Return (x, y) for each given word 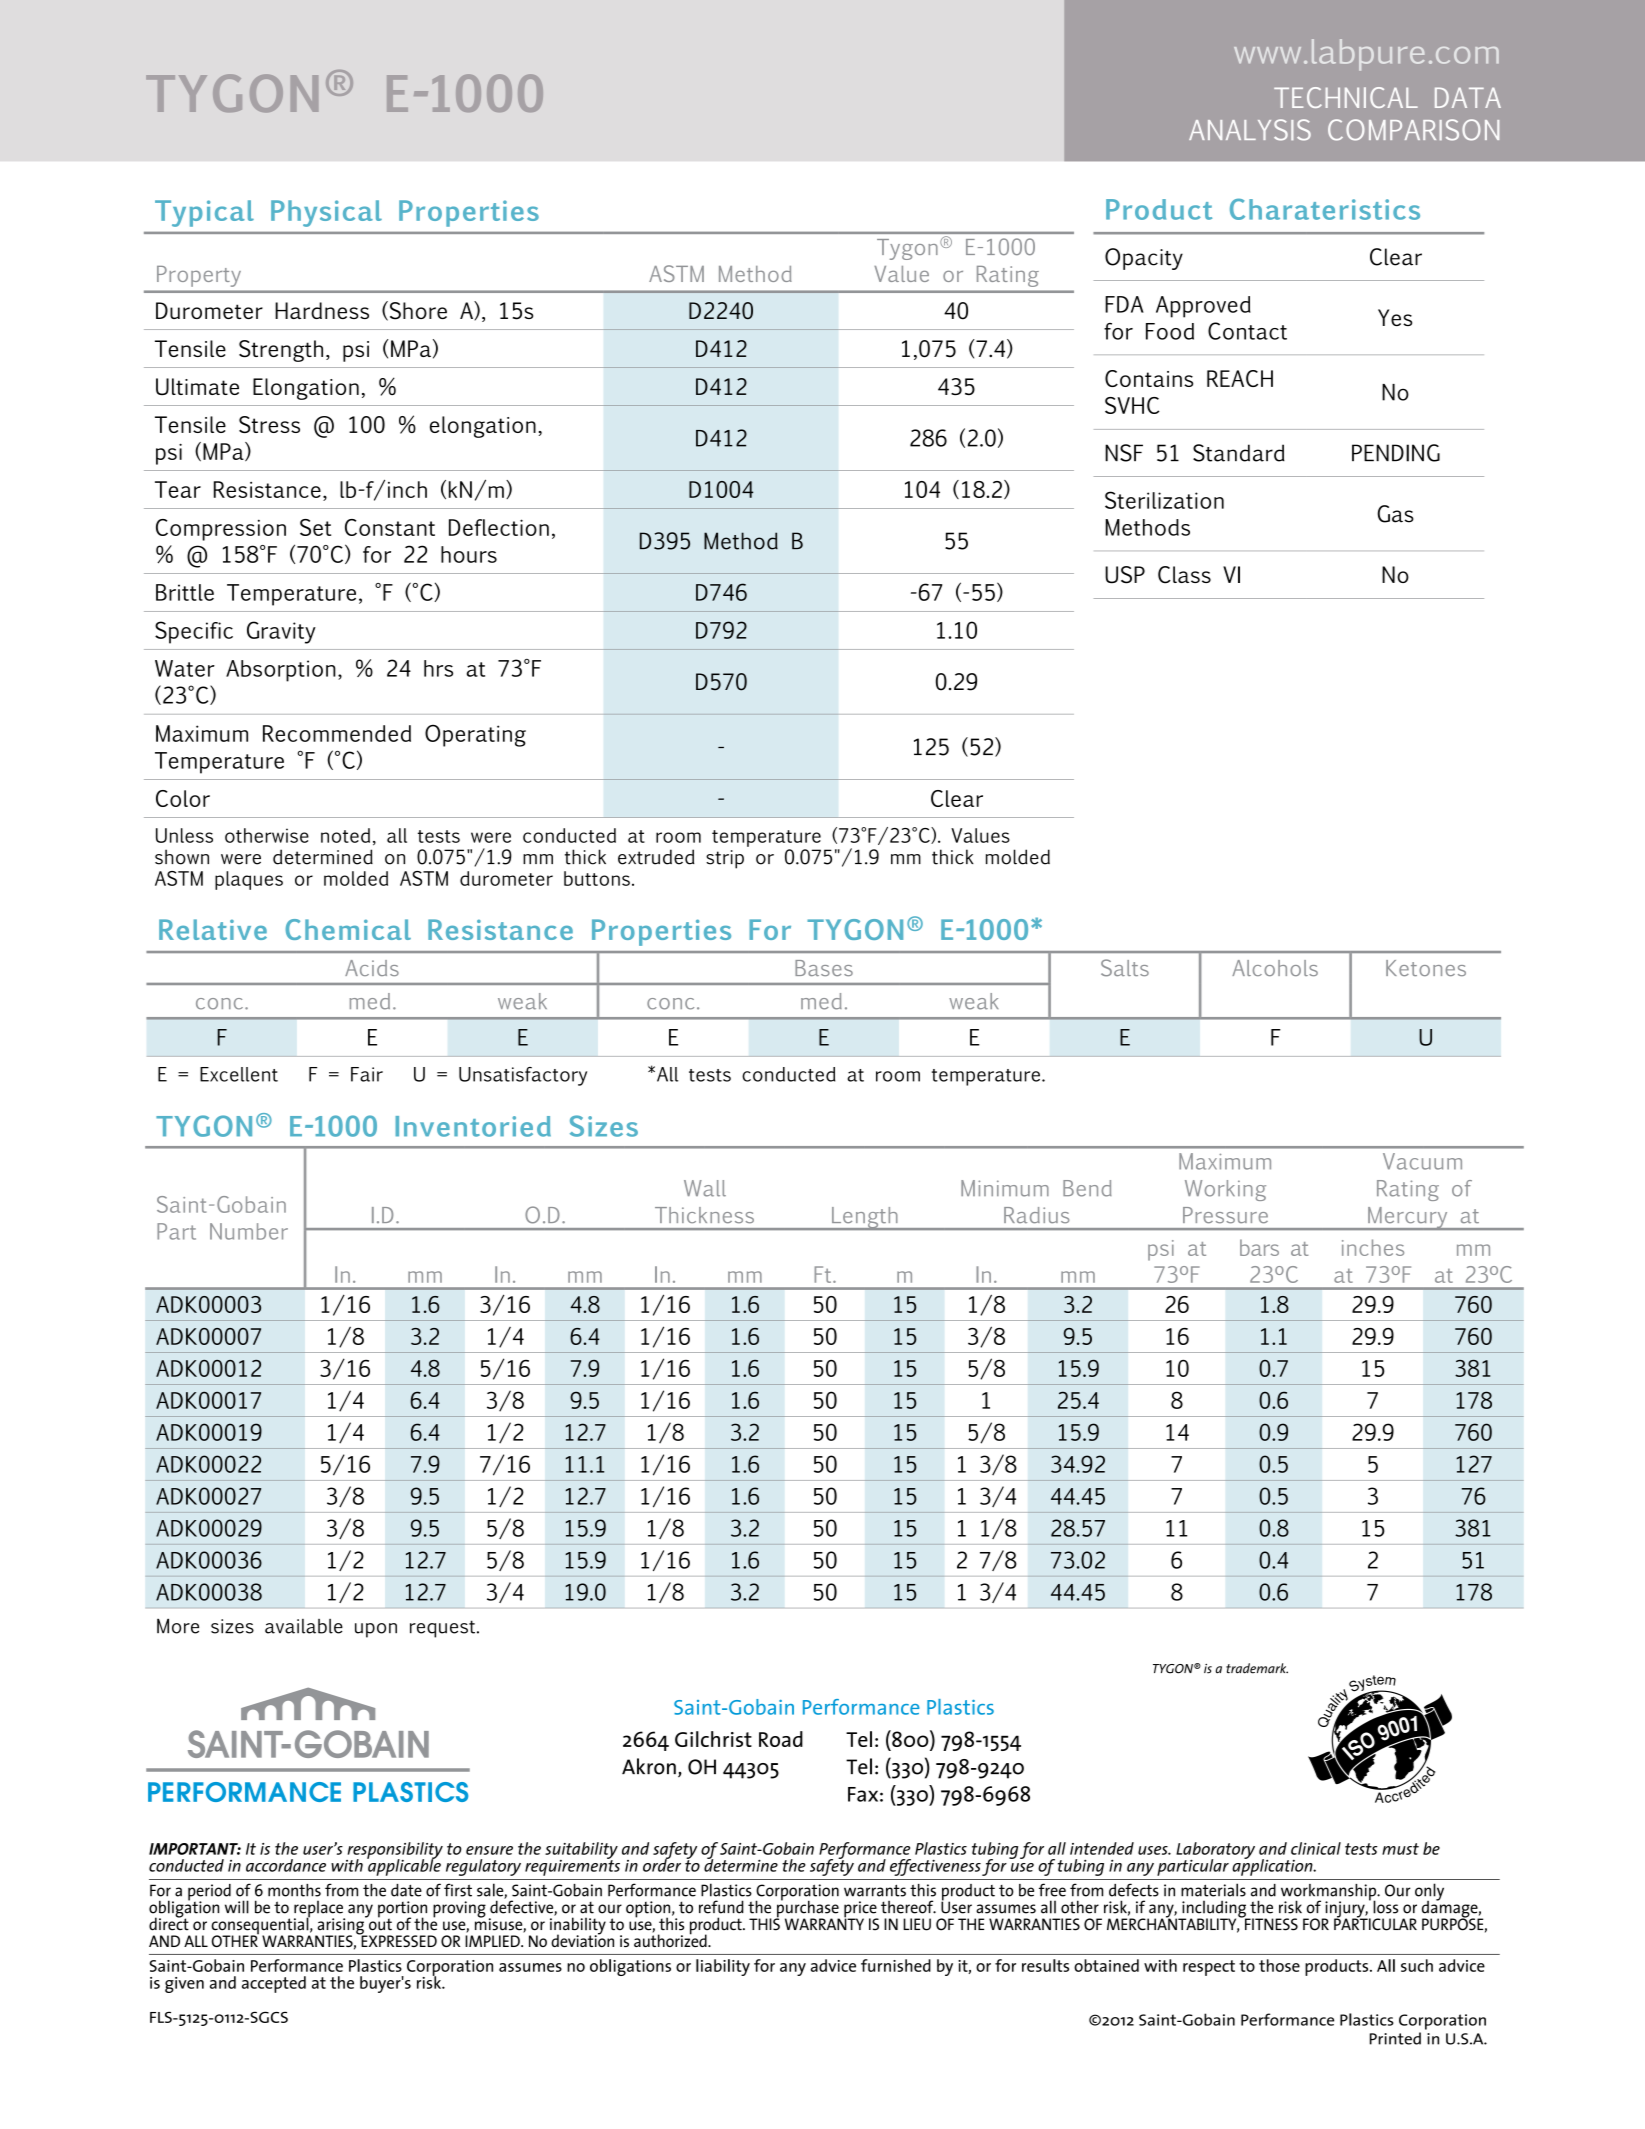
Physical (326, 213)
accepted (274, 1984)
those (1279, 1965)
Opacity (1144, 259)
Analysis (1250, 130)
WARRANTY (824, 1923)
